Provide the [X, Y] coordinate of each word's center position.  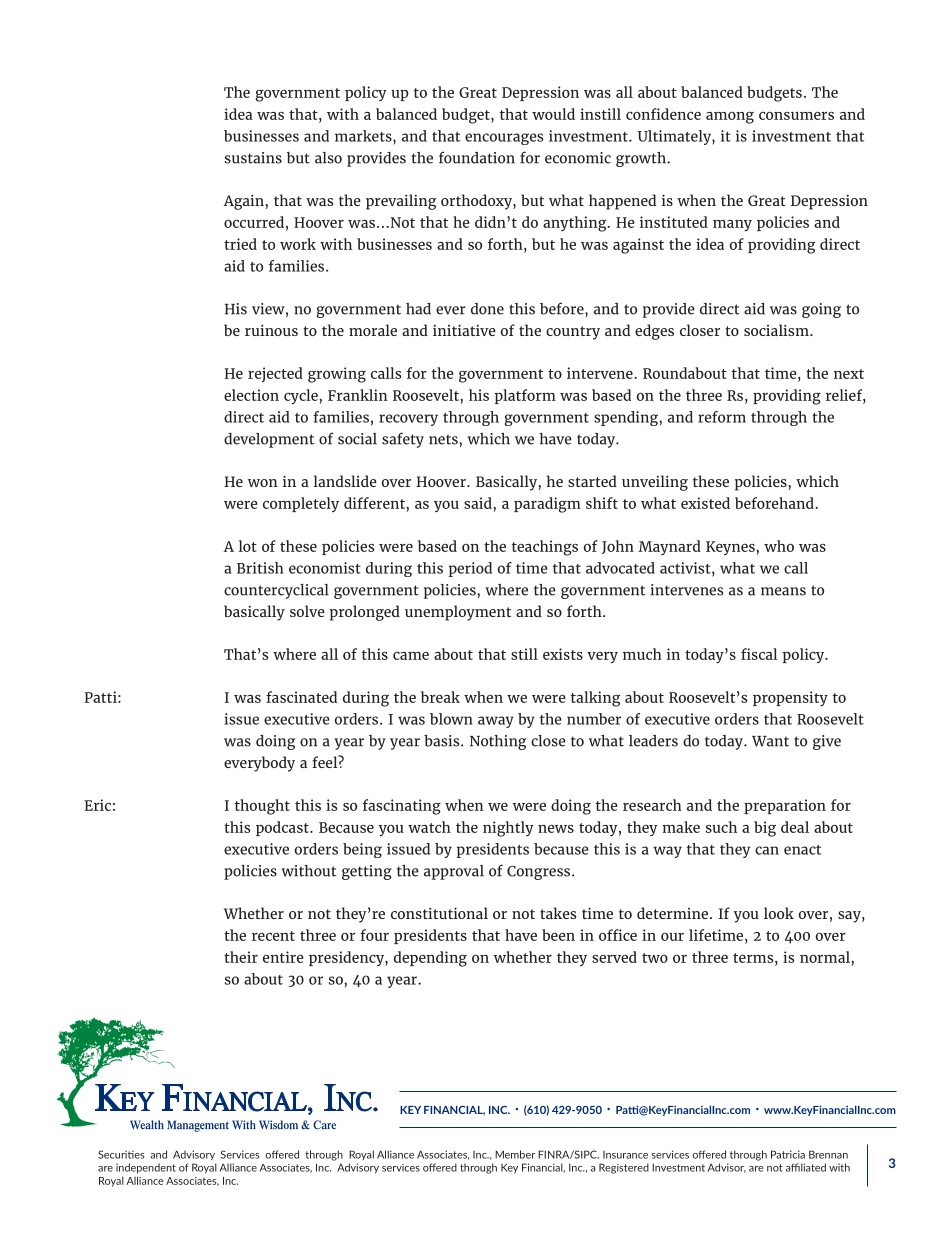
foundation [477, 157]
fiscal [759, 654]
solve [307, 611]
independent [146, 1168]
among [730, 118]
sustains [253, 158]
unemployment [458, 613]
